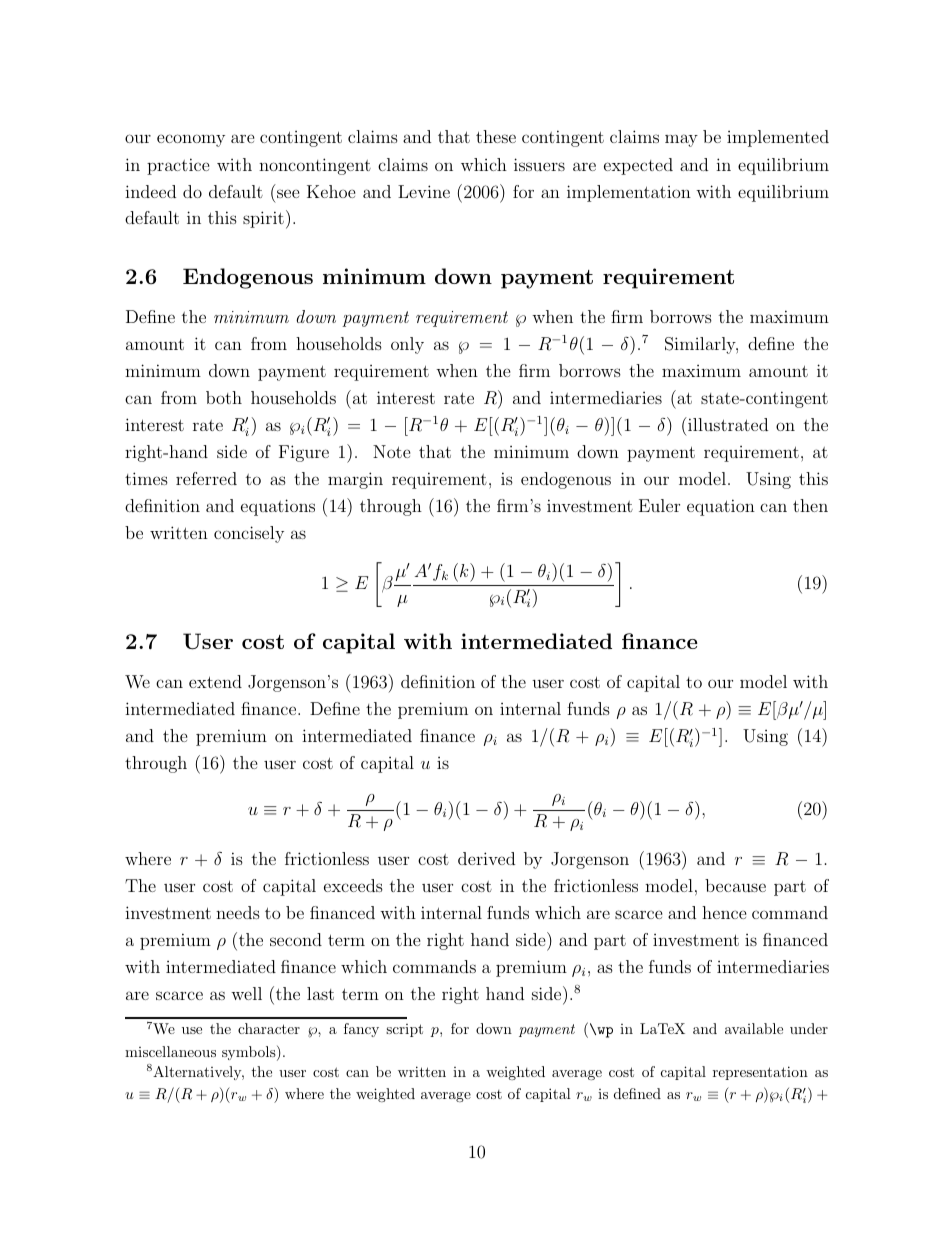 This screenshot has height=1233, width=952. Describe the element at coordinates (392, 451) in the screenshot. I see `Note` at that location.
